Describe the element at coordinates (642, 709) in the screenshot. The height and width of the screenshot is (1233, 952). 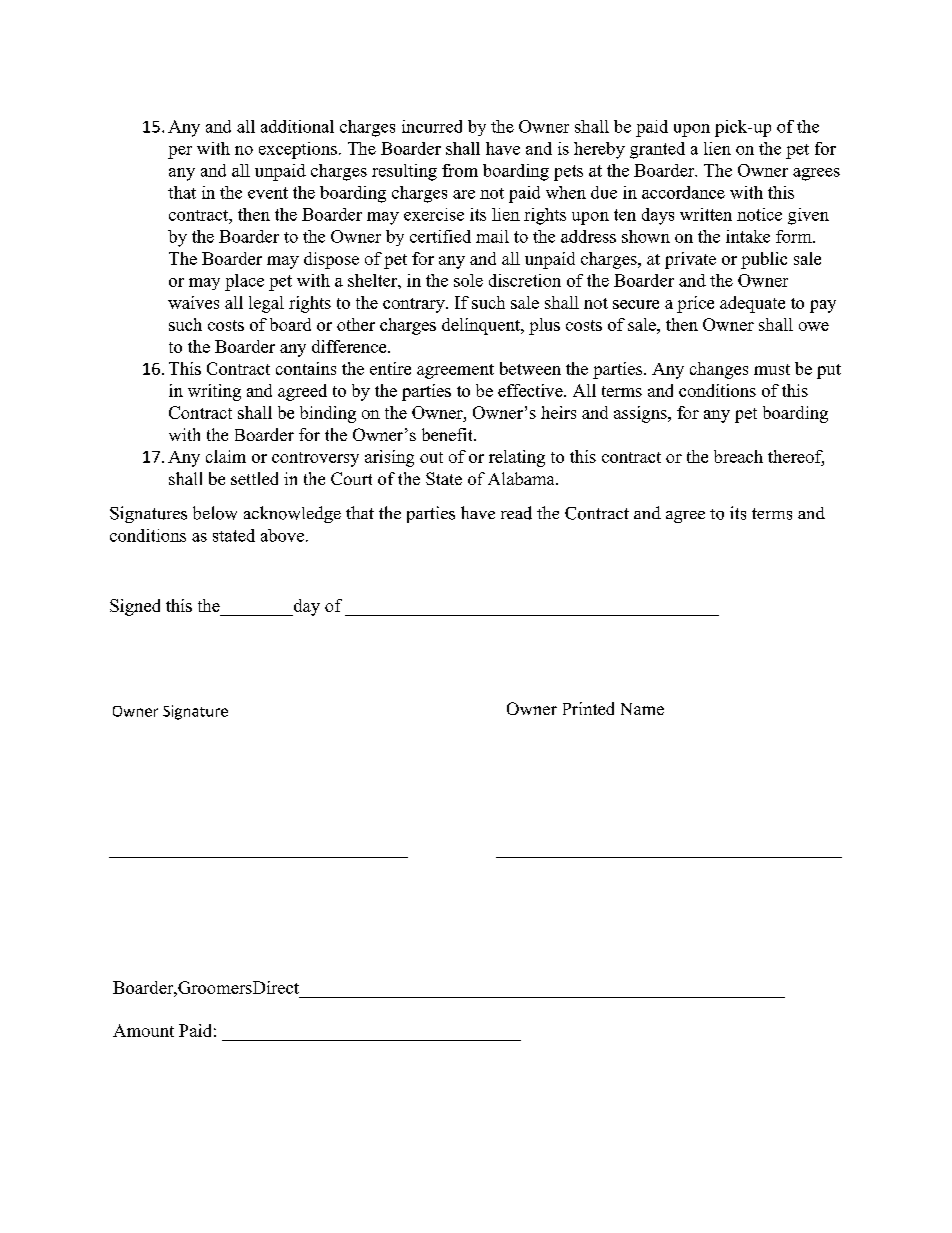
I see `Name` at that location.
